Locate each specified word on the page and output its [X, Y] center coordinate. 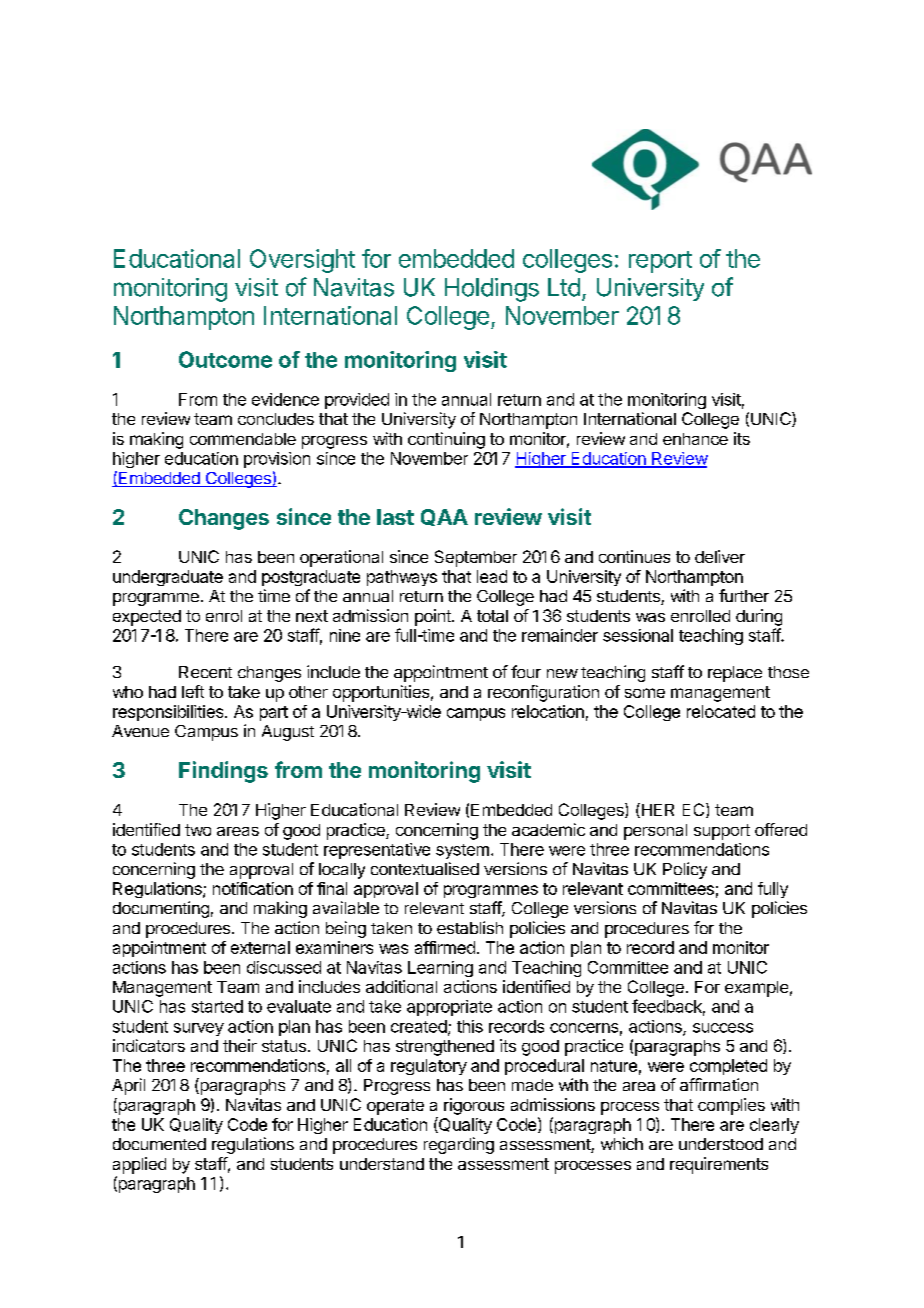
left [193, 691]
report [660, 262]
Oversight [302, 261]
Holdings [492, 290]
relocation [548, 711]
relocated [721, 711]
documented [159, 1144]
